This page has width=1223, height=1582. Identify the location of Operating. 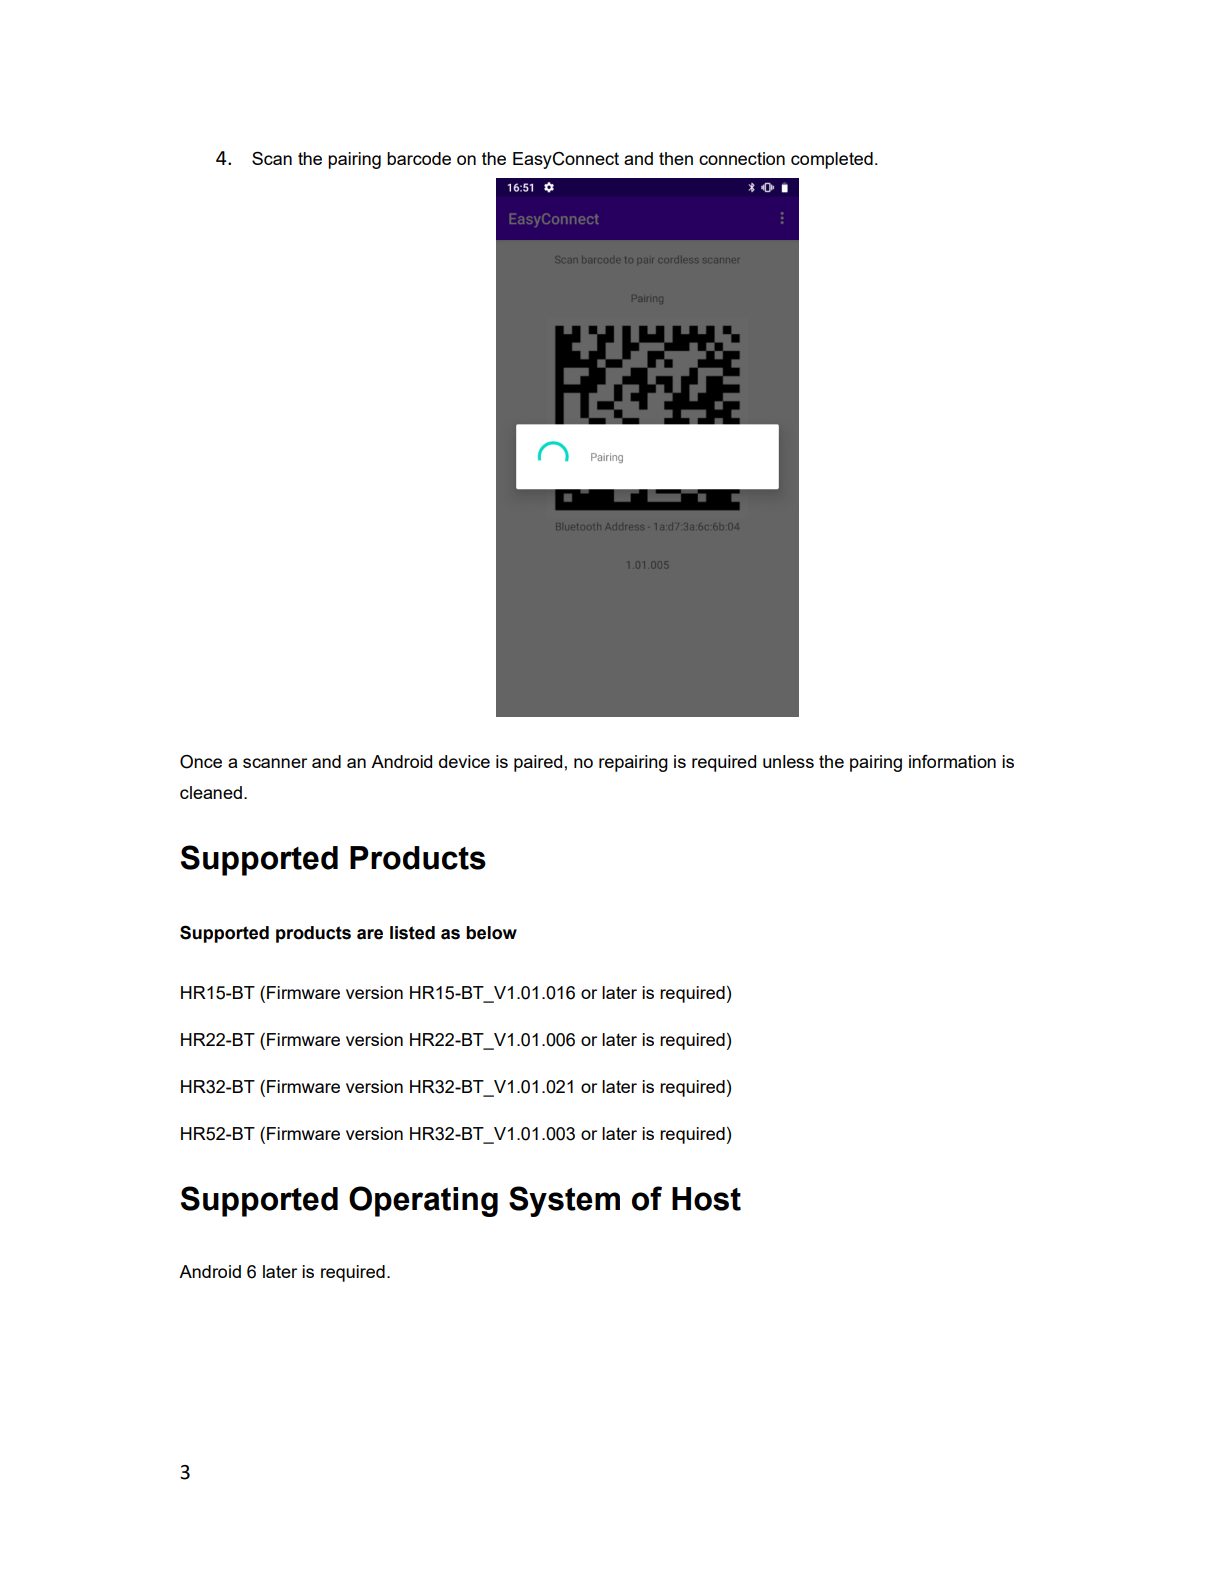
(423, 1201).
